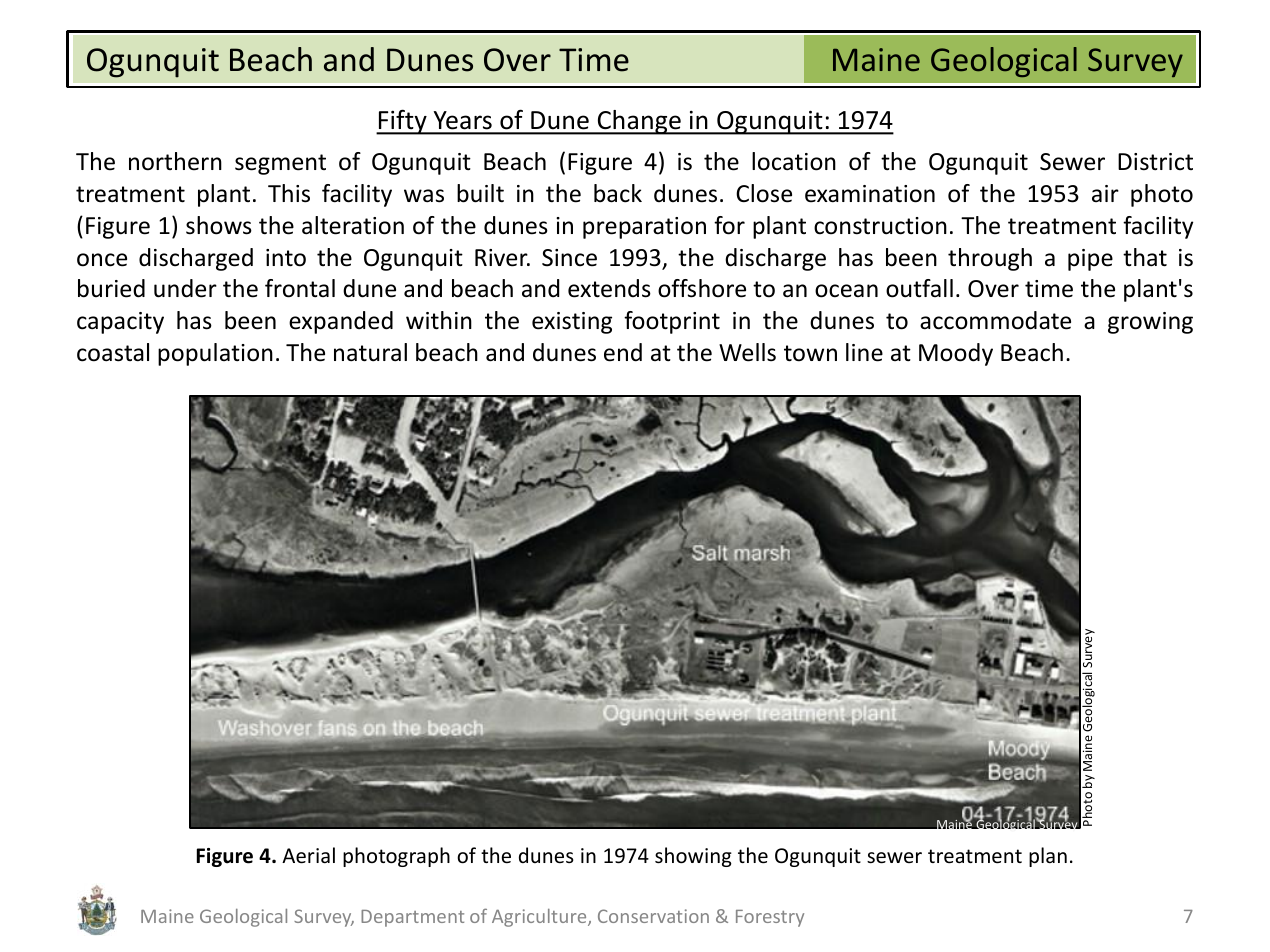 The width and height of the screenshot is (1270, 952). Describe the element at coordinates (308, 855) in the screenshot. I see `Aerial` at that location.
